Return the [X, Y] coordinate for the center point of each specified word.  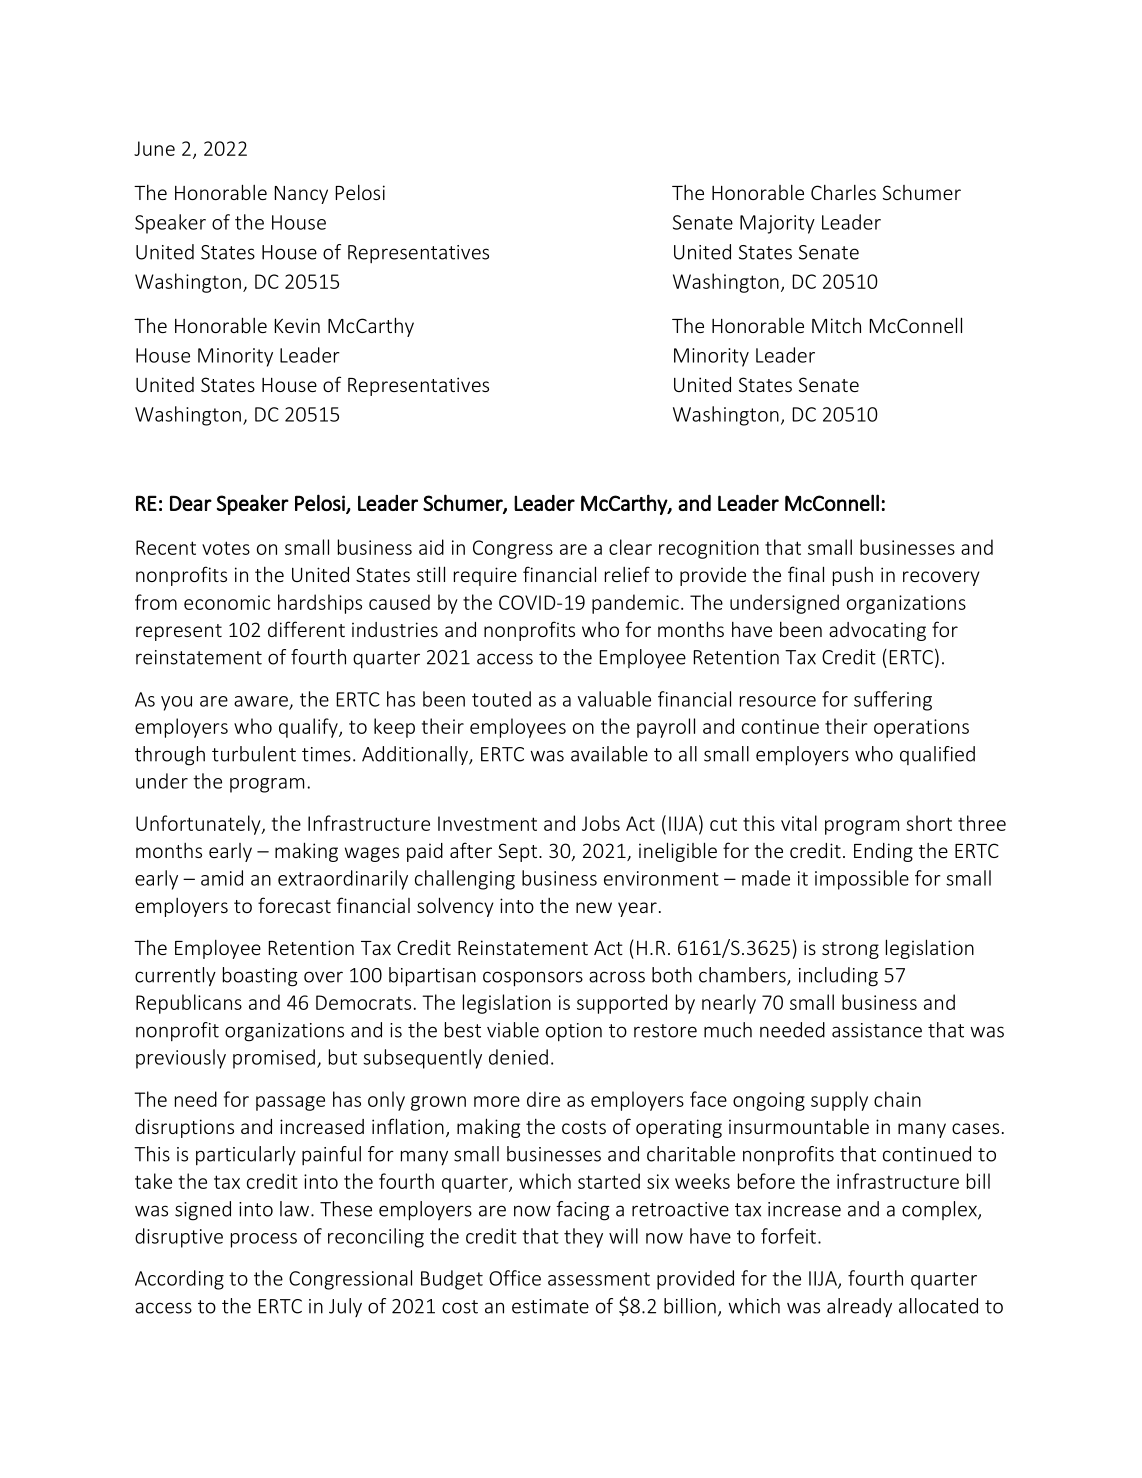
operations [921, 728]
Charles [843, 192]
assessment [599, 1279]
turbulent [254, 754]
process [264, 1240]
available [609, 754]
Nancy [301, 195]
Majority [777, 224]
